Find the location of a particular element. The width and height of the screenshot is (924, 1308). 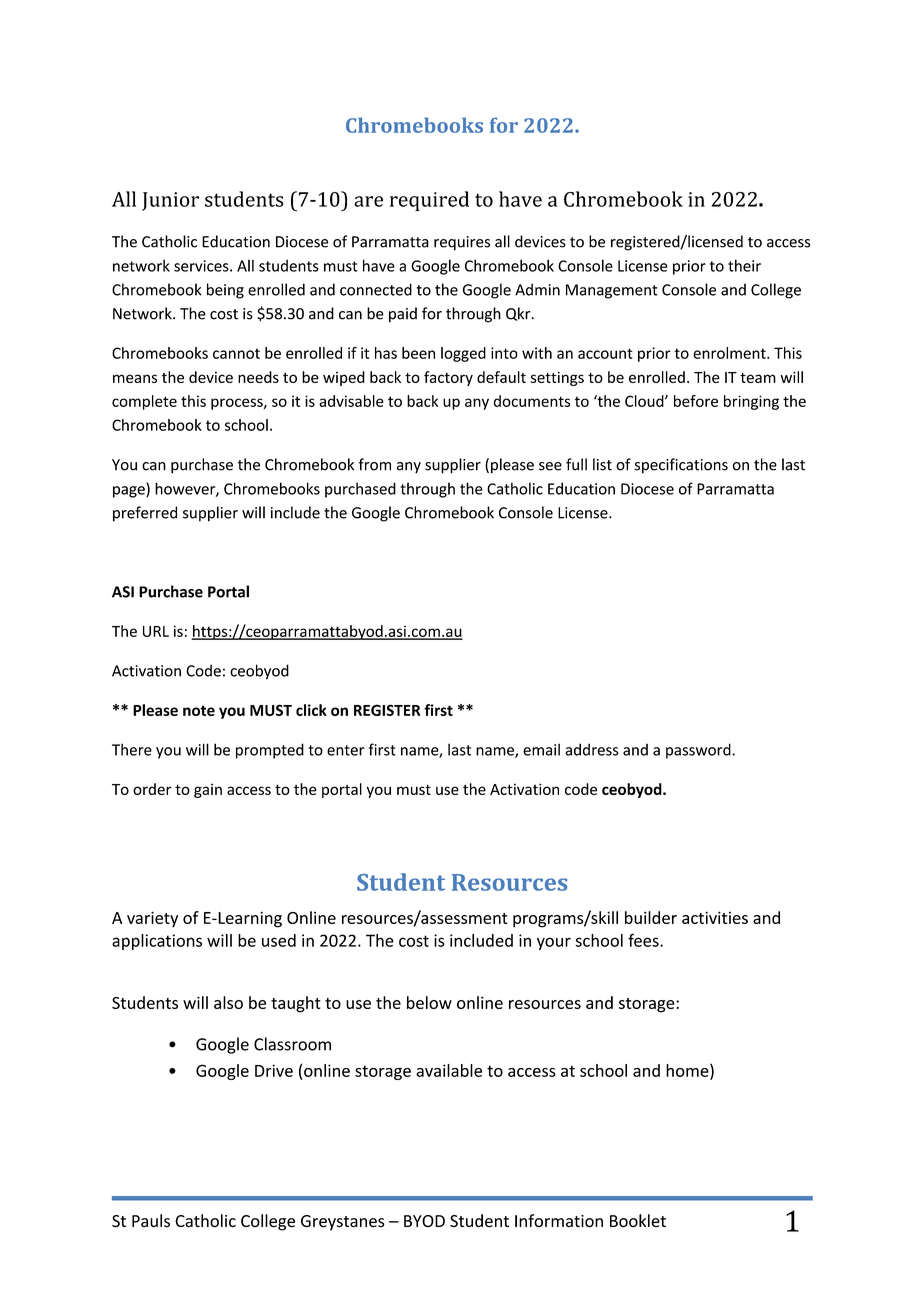

their is located at coordinates (744, 265).
